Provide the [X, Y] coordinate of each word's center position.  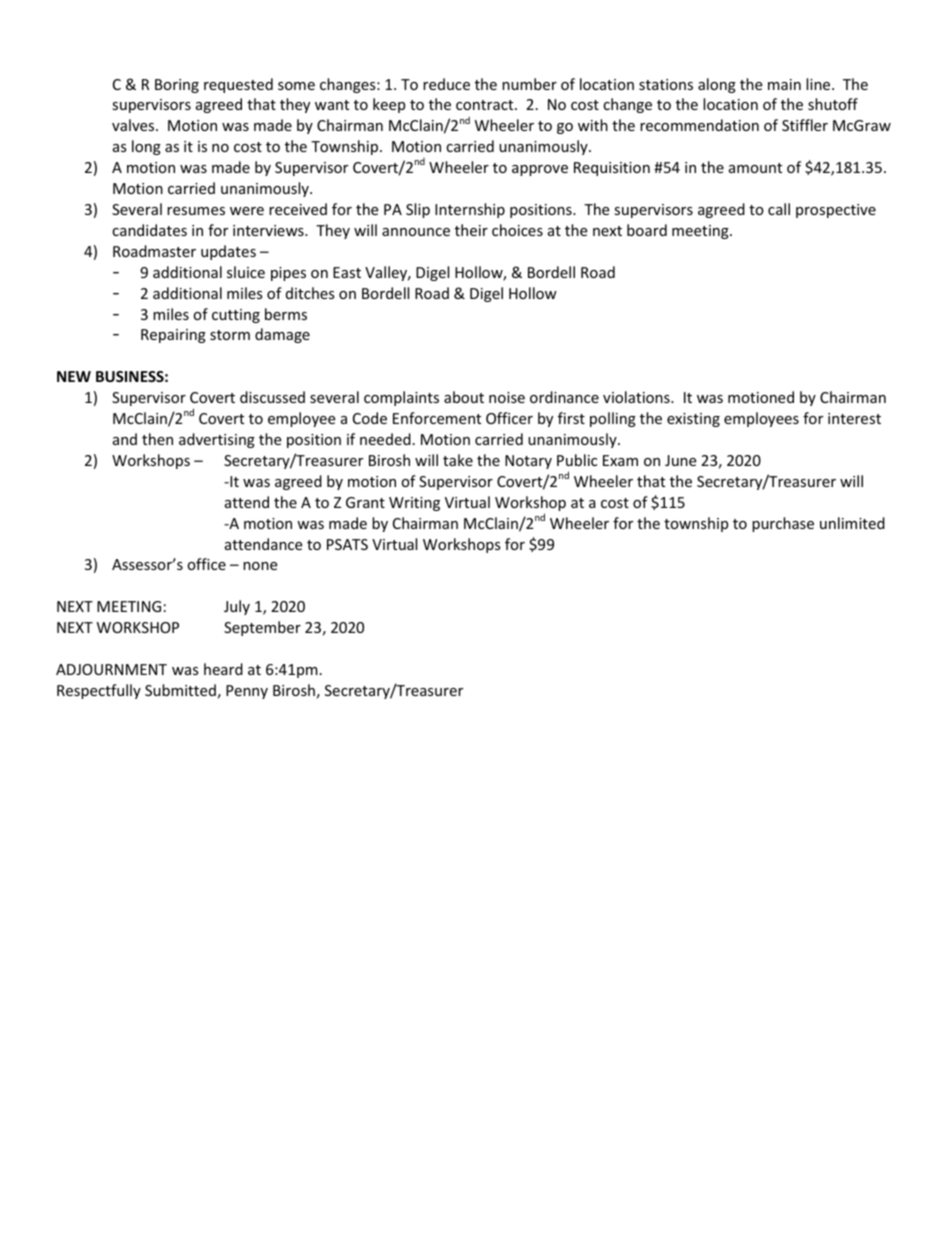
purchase [783, 524]
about [464, 397]
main [784, 84]
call [779, 209]
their [471, 230]
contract [486, 105]
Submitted [180, 690]
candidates [149, 230]
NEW [74, 376]
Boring [177, 86]
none [260, 566]
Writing [414, 504]
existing [693, 420]
